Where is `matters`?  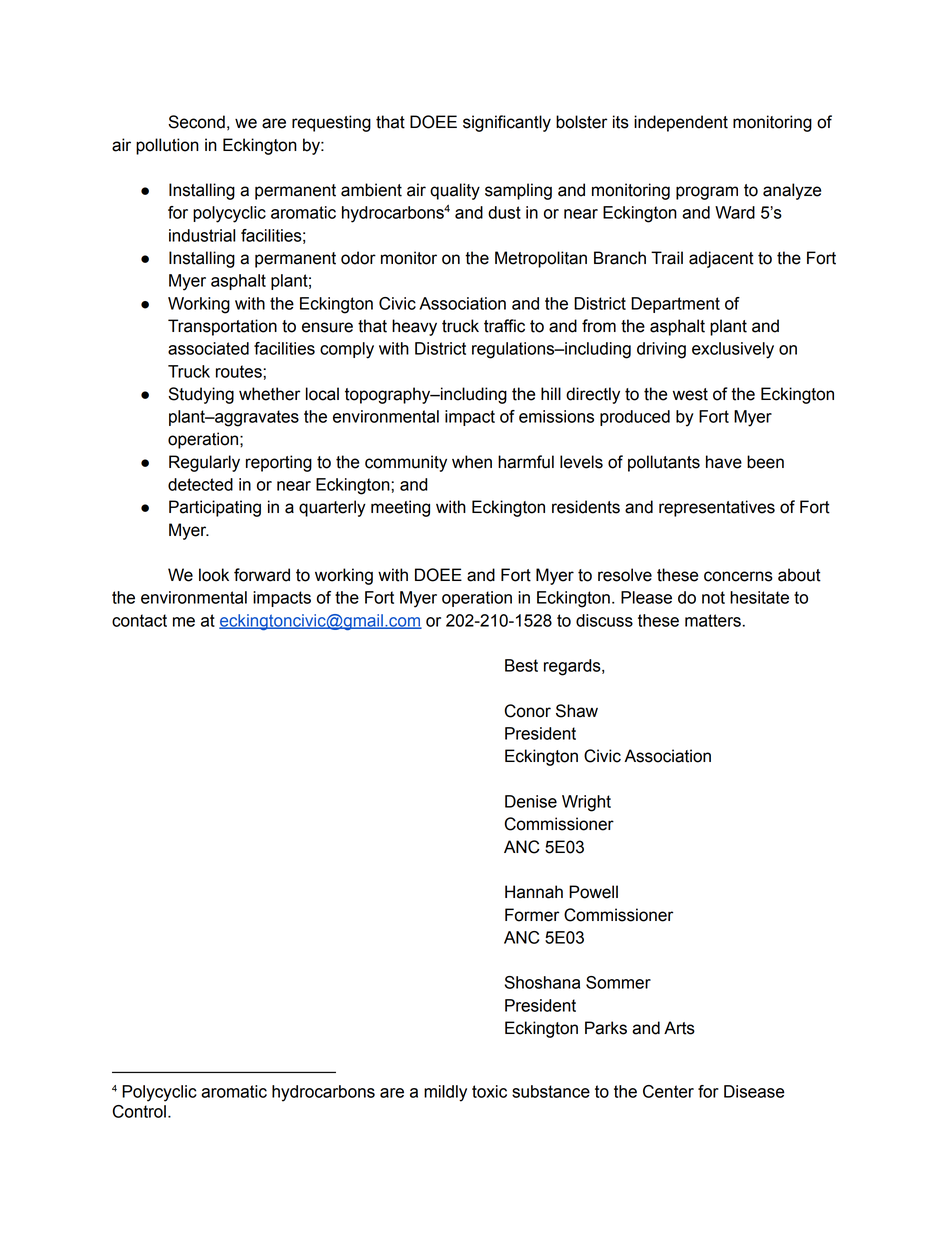
matters is located at coordinates (713, 620).
